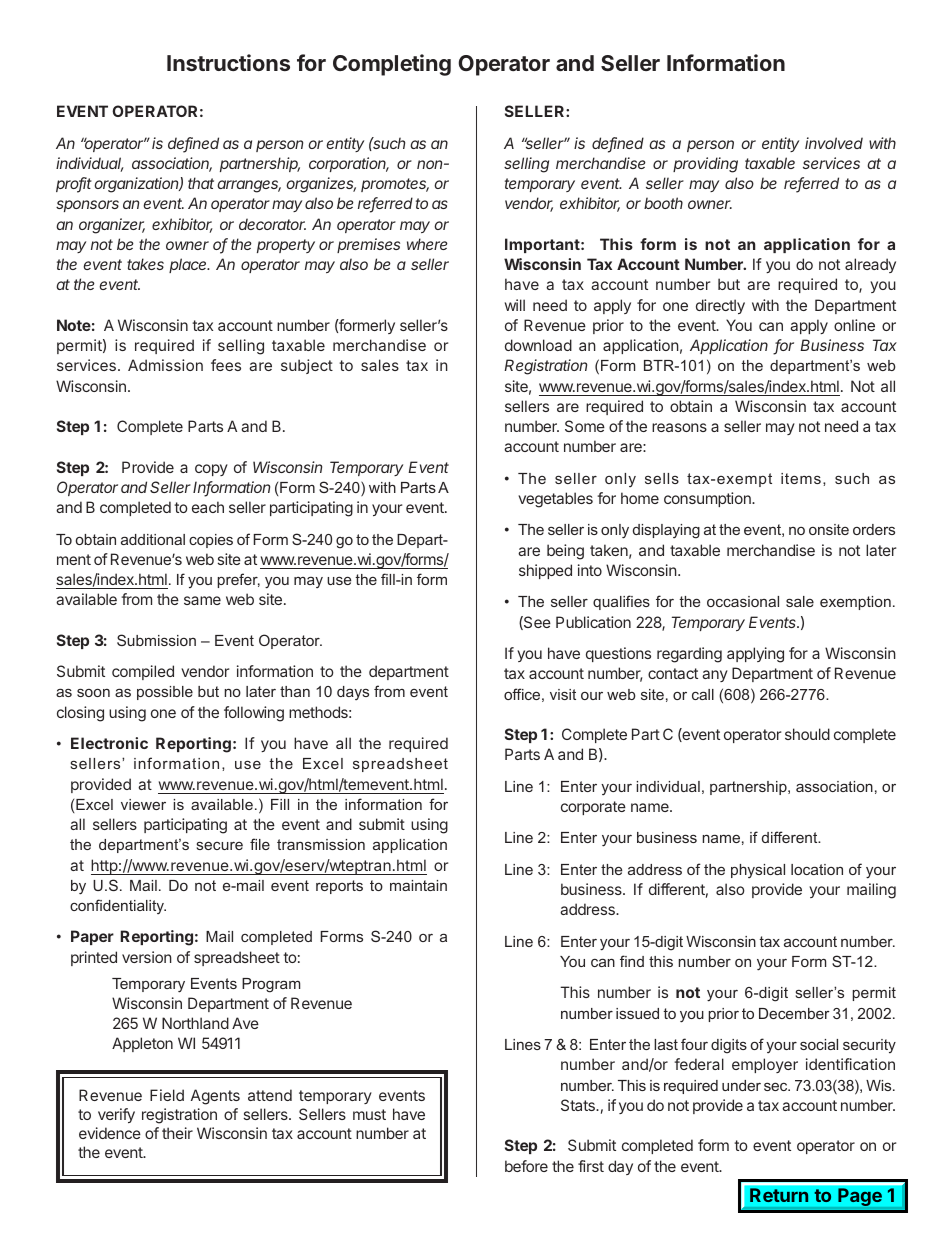 This screenshot has width=952, height=1233. Describe the element at coordinates (177, 1133) in the screenshot. I see `their` at that location.
